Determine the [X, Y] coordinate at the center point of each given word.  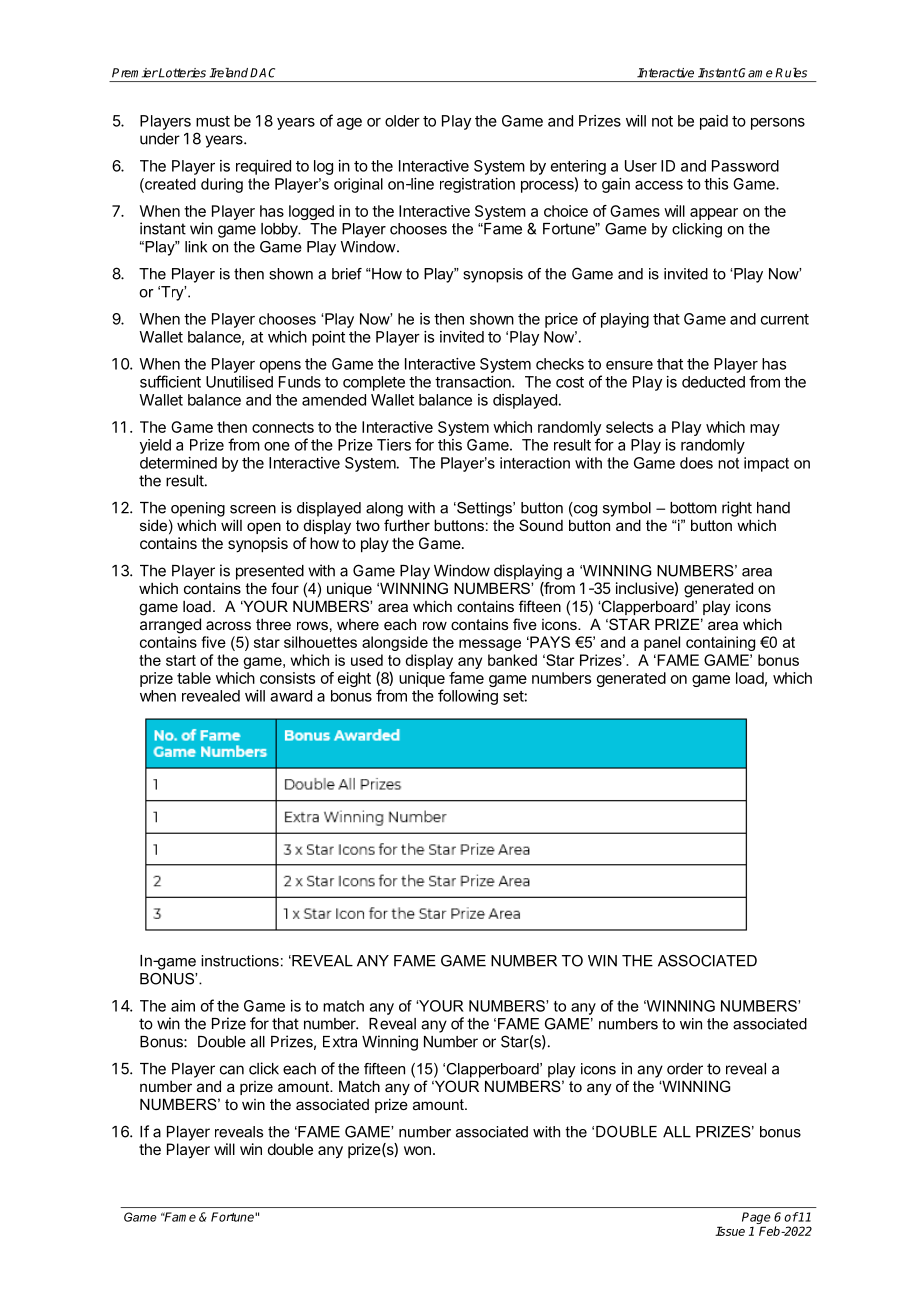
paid [714, 122]
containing [720, 643]
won [417, 1150]
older [402, 121]
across [228, 625]
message [490, 645]
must [213, 121]
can [232, 1070]
